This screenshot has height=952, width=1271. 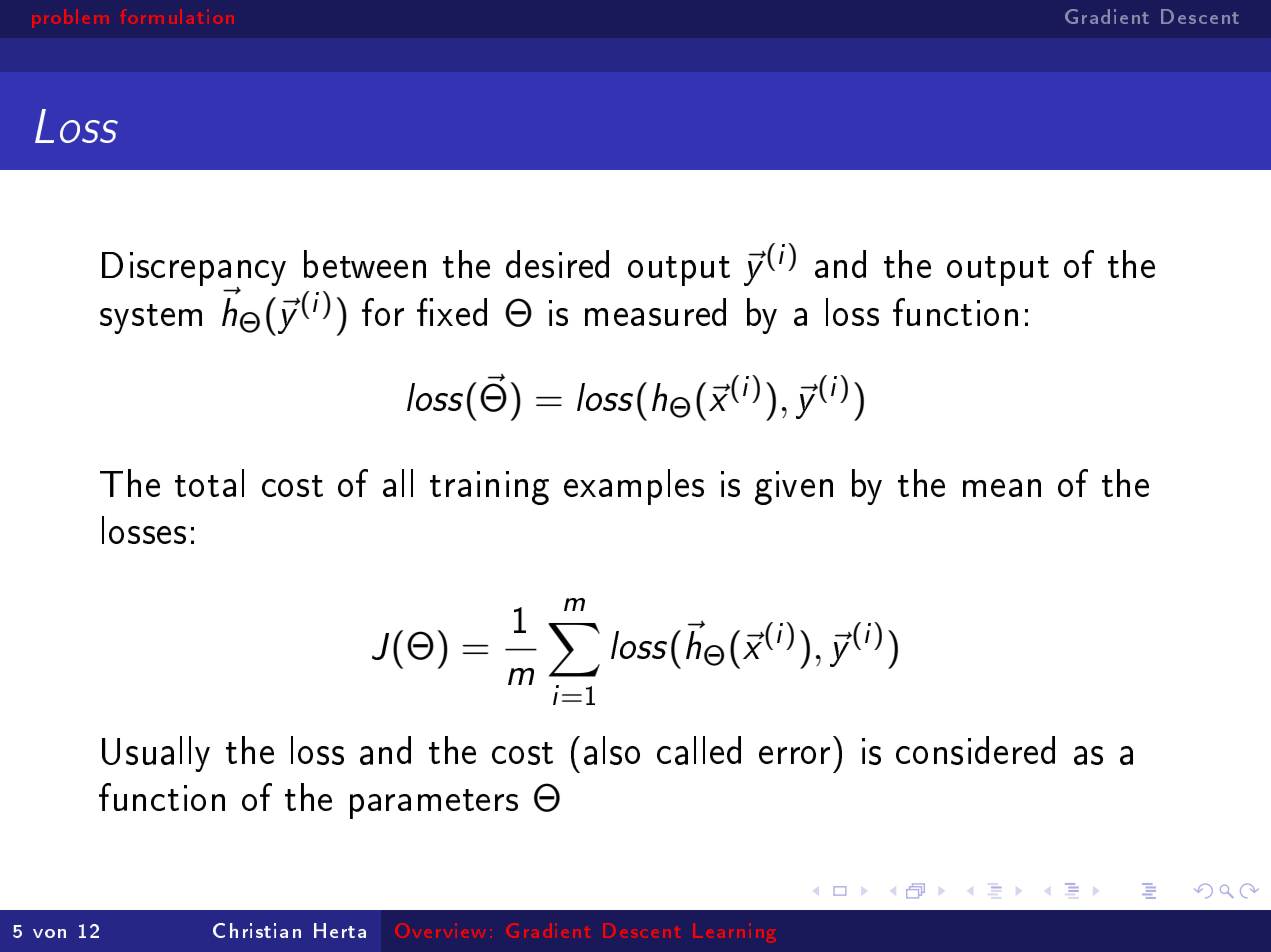 I want to click on Christian, so click(x=257, y=930).
